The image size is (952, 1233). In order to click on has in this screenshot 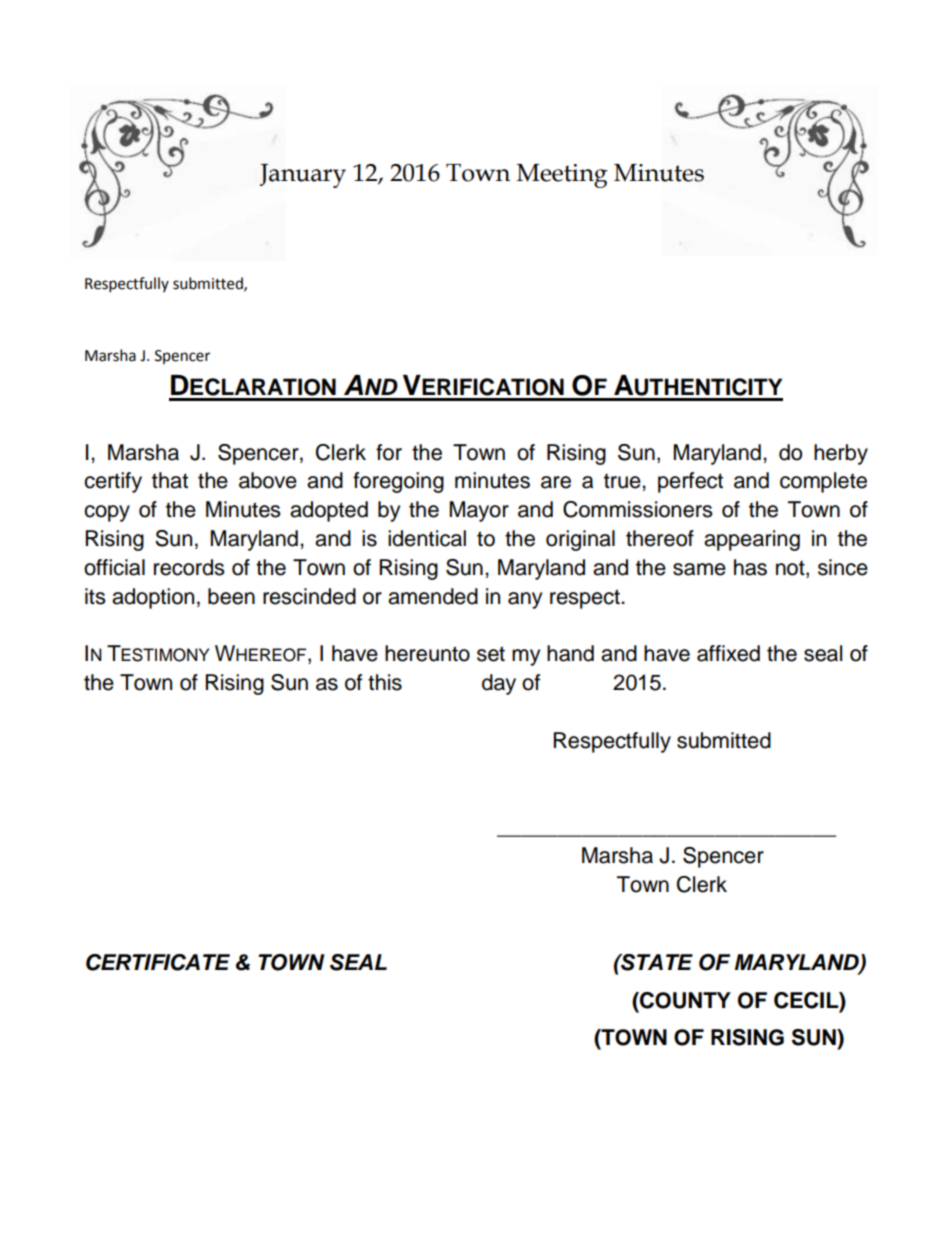, I will do `click(750, 567)`.
